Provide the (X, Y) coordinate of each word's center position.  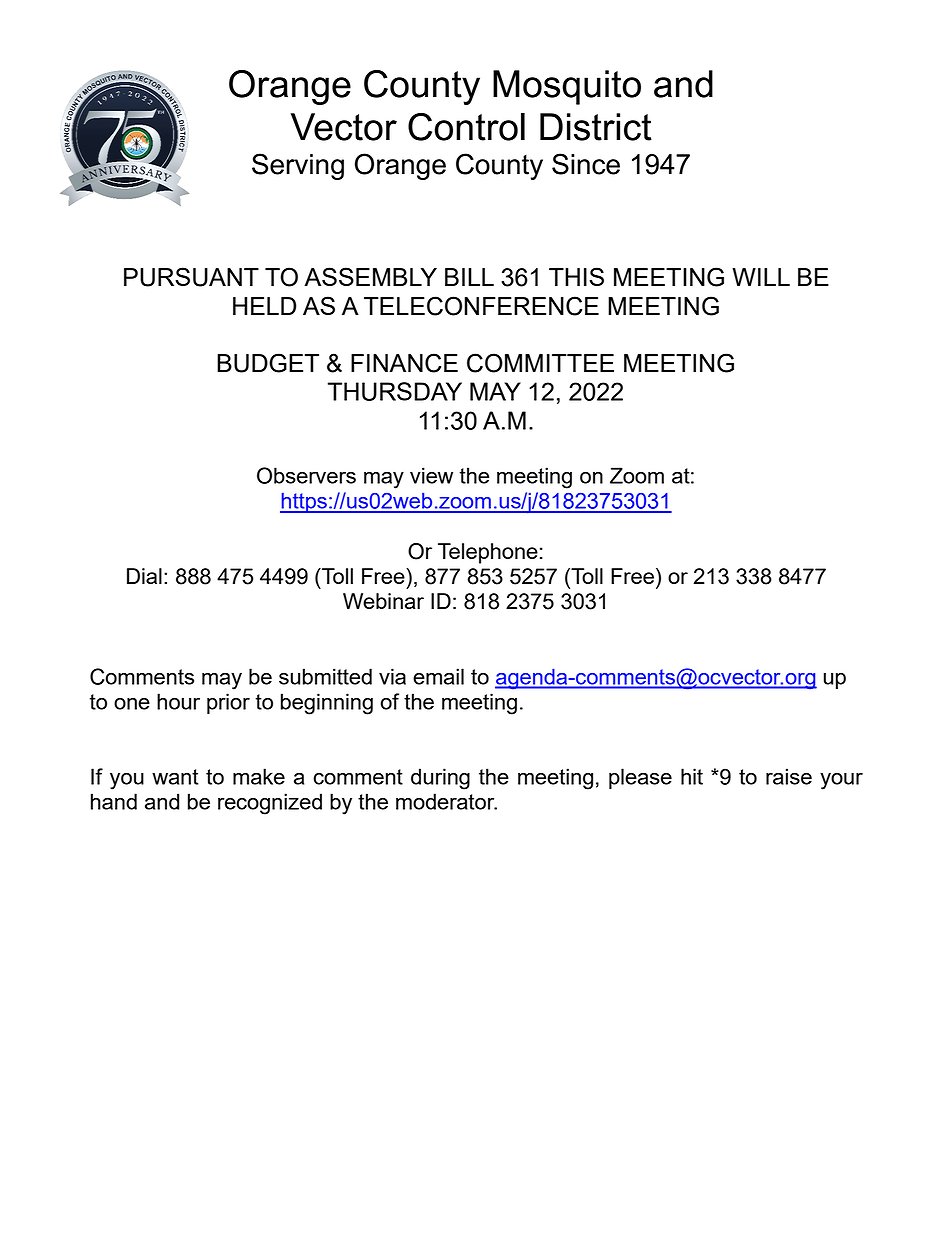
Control (466, 127)
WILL (761, 277)
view (431, 475)
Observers (306, 475)
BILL (469, 277)
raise (789, 776)
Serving (298, 166)
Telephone (488, 553)
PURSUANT (191, 277)
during (440, 779)
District (596, 127)
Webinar (383, 601)
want (175, 777)
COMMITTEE (540, 363)
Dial (144, 576)
